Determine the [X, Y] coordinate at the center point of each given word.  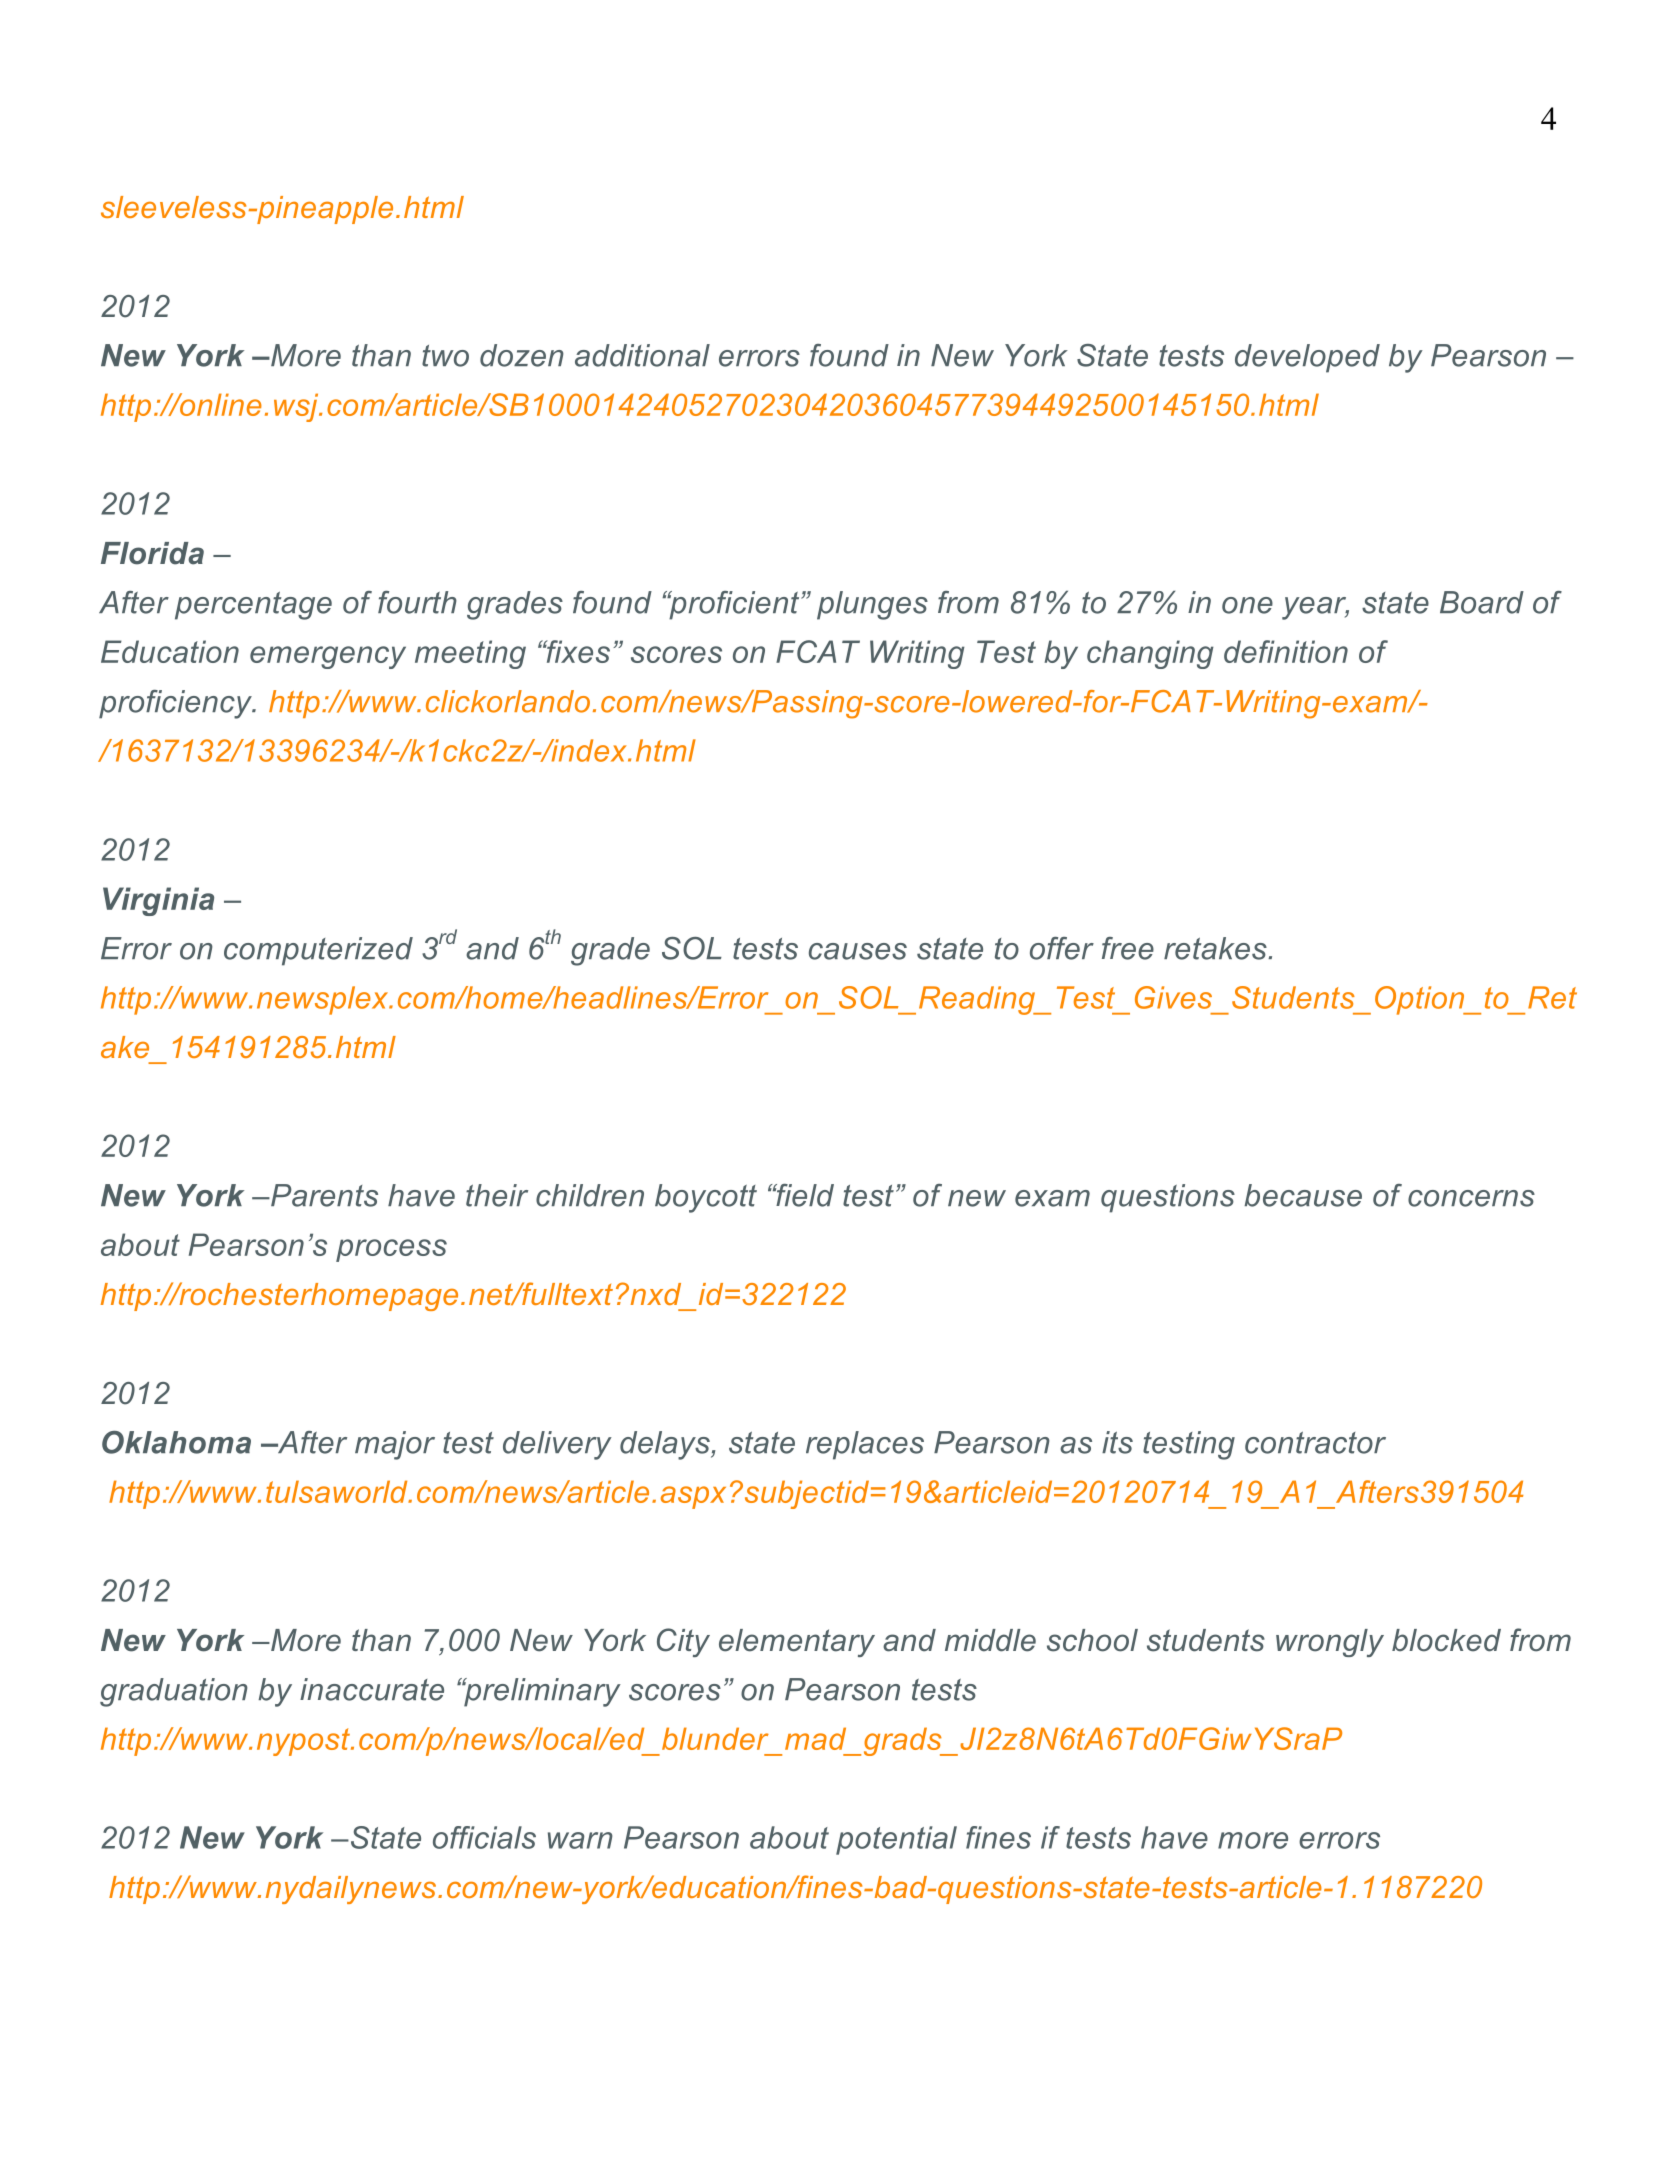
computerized [318, 951]
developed [1307, 358]
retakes [1216, 948]
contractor [1315, 1443]
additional [642, 355]
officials [484, 1837]
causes [858, 951]
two [445, 356]
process [391, 1250]
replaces [865, 1445]
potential [896, 1840]
